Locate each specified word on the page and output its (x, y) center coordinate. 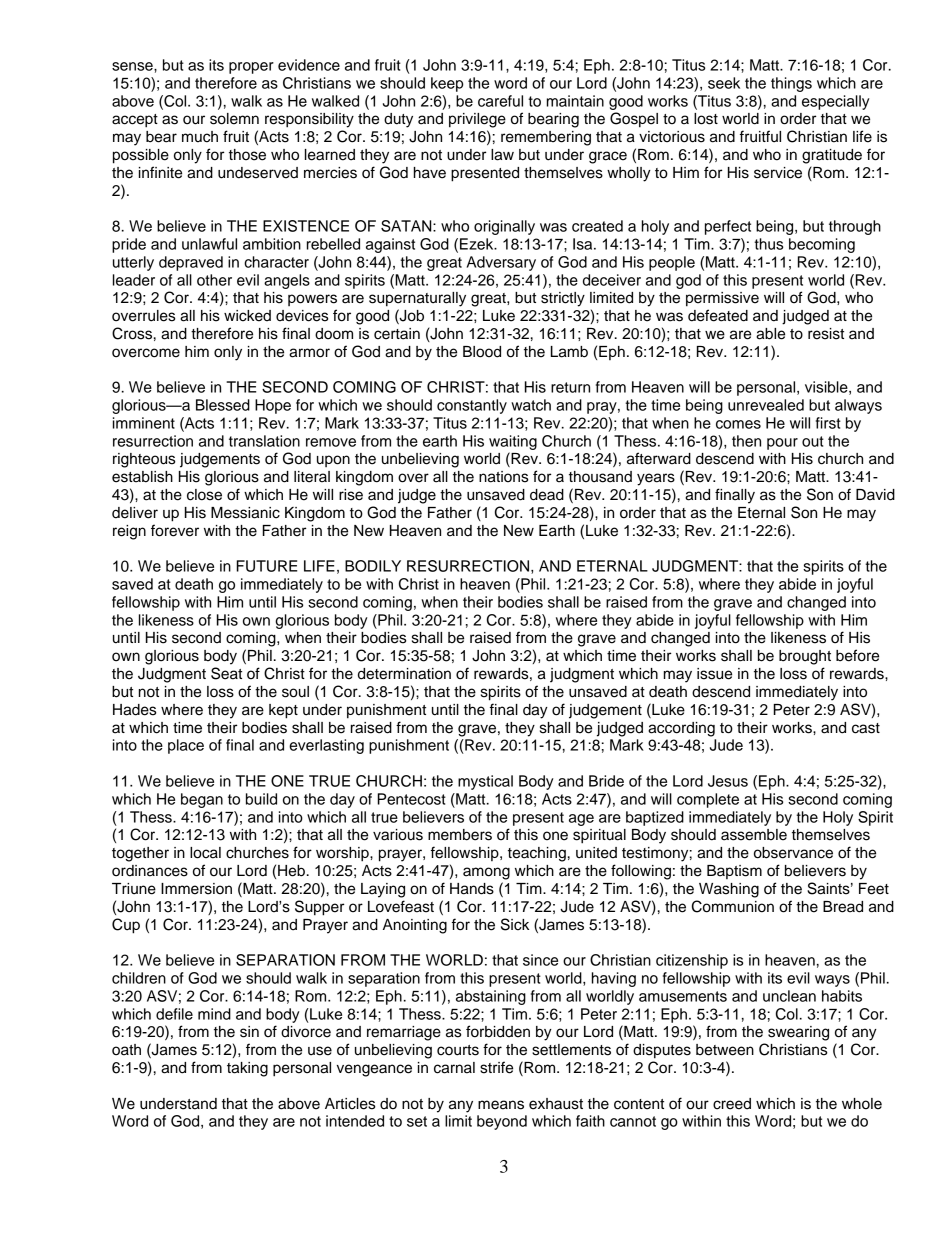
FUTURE (266, 566)
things (791, 84)
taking (247, 1069)
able (770, 334)
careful (500, 101)
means (501, 1105)
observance (793, 853)
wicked (247, 316)
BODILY (373, 566)
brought (805, 657)
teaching (537, 854)
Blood (482, 352)
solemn (234, 119)
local (205, 853)
